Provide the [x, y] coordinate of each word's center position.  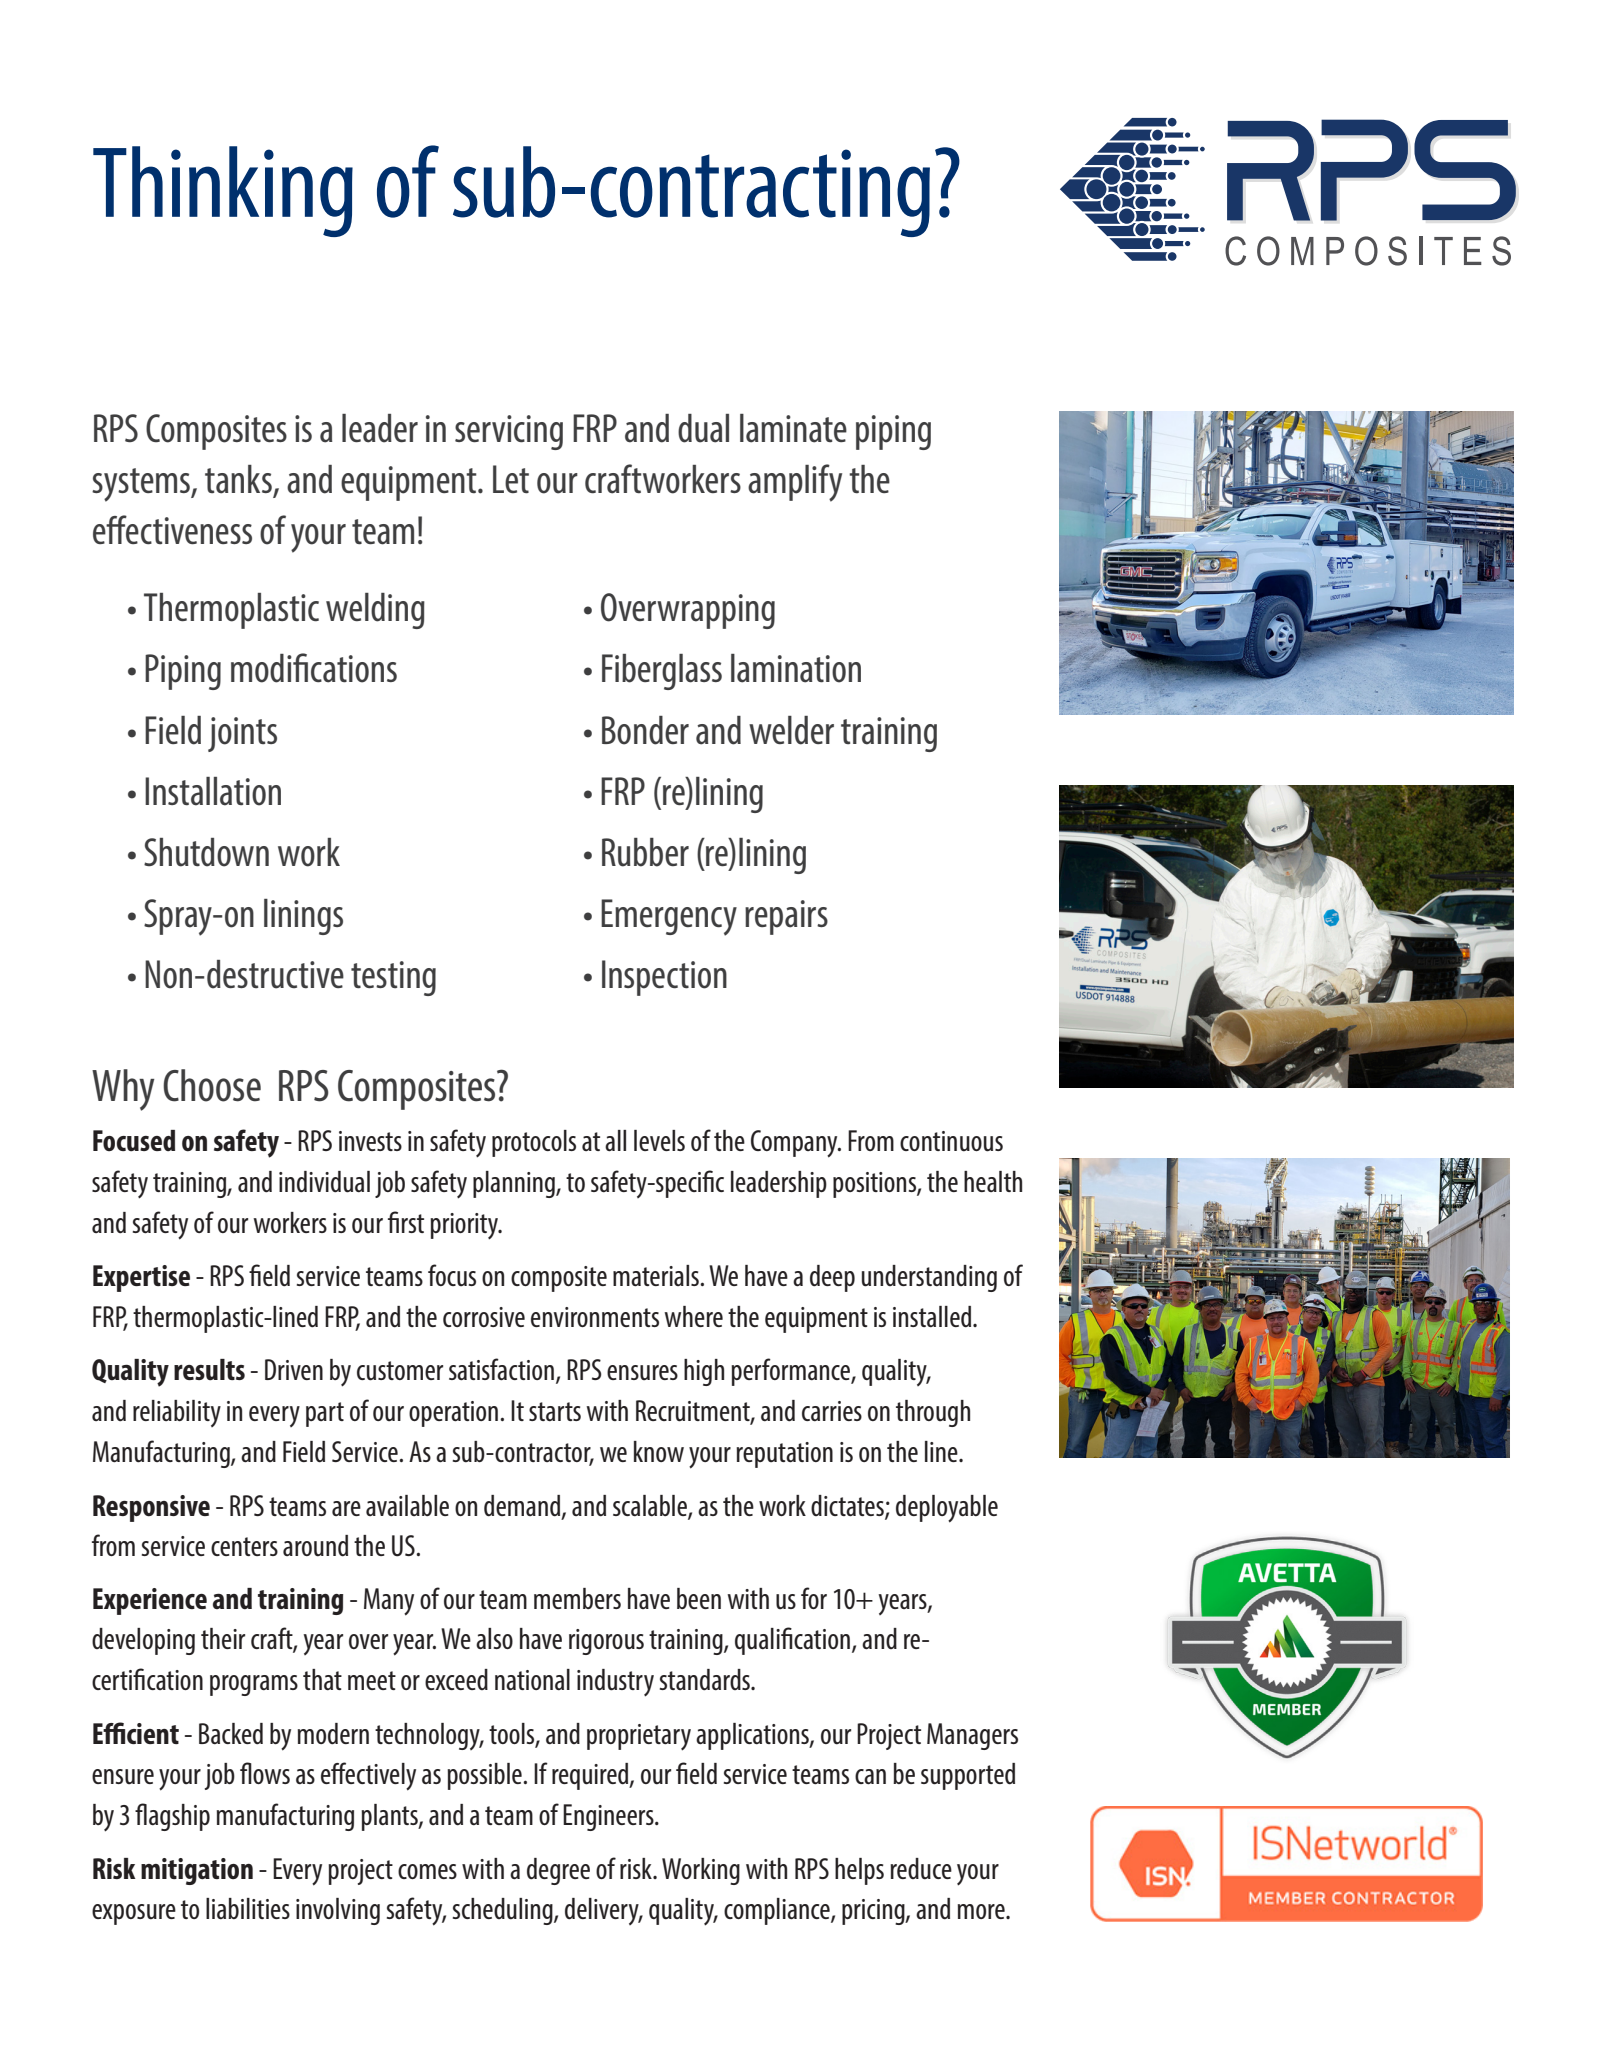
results [209, 1370]
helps [859, 1871]
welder [791, 730]
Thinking [223, 191]
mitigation [197, 1871]
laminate [793, 428]
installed [933, 1317]
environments [595, 1317]
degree [558, 1871]
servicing [509, 432]
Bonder [645, 730]
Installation [213, 791]
